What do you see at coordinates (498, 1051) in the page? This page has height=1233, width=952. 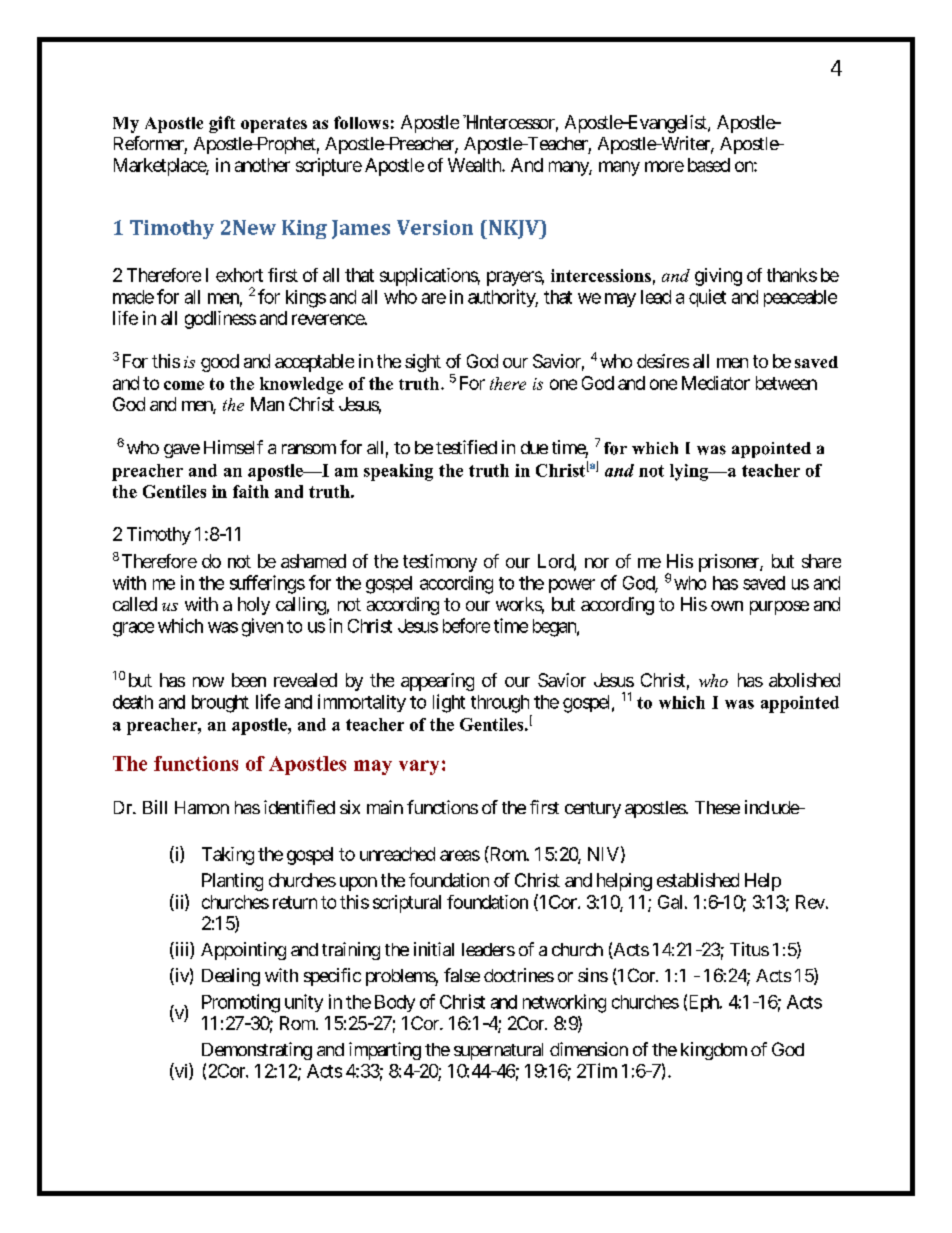 I see `supernatural` at bounding box center [498, 1051].
